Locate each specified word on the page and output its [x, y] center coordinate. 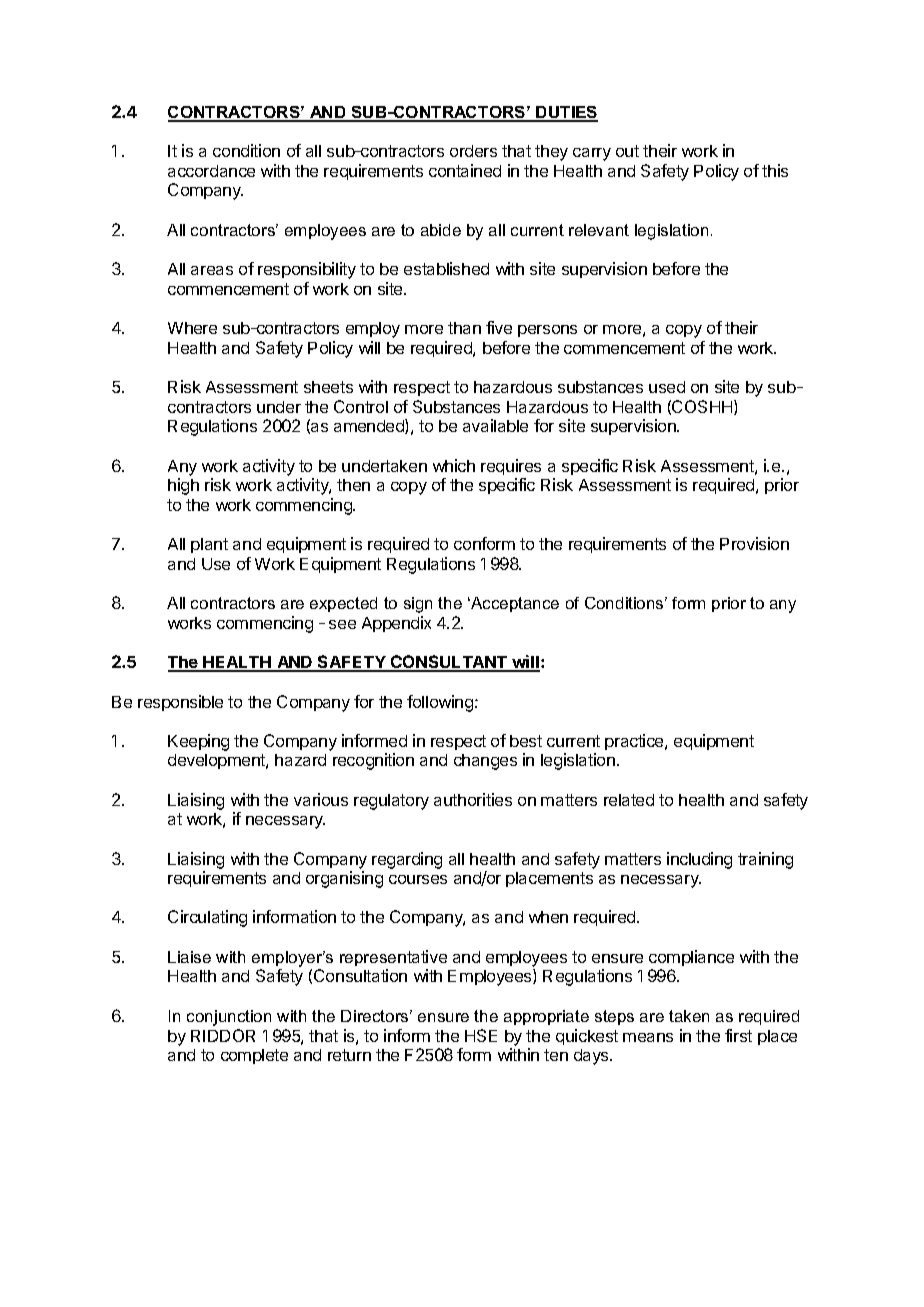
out [627, 151]
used [667, 387]
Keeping [198, 742]
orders [473, 151]
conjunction [229, 1018]
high [183, 486]
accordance [211, 171]
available [495, 425]
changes [485, 762]
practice [635, 742]
